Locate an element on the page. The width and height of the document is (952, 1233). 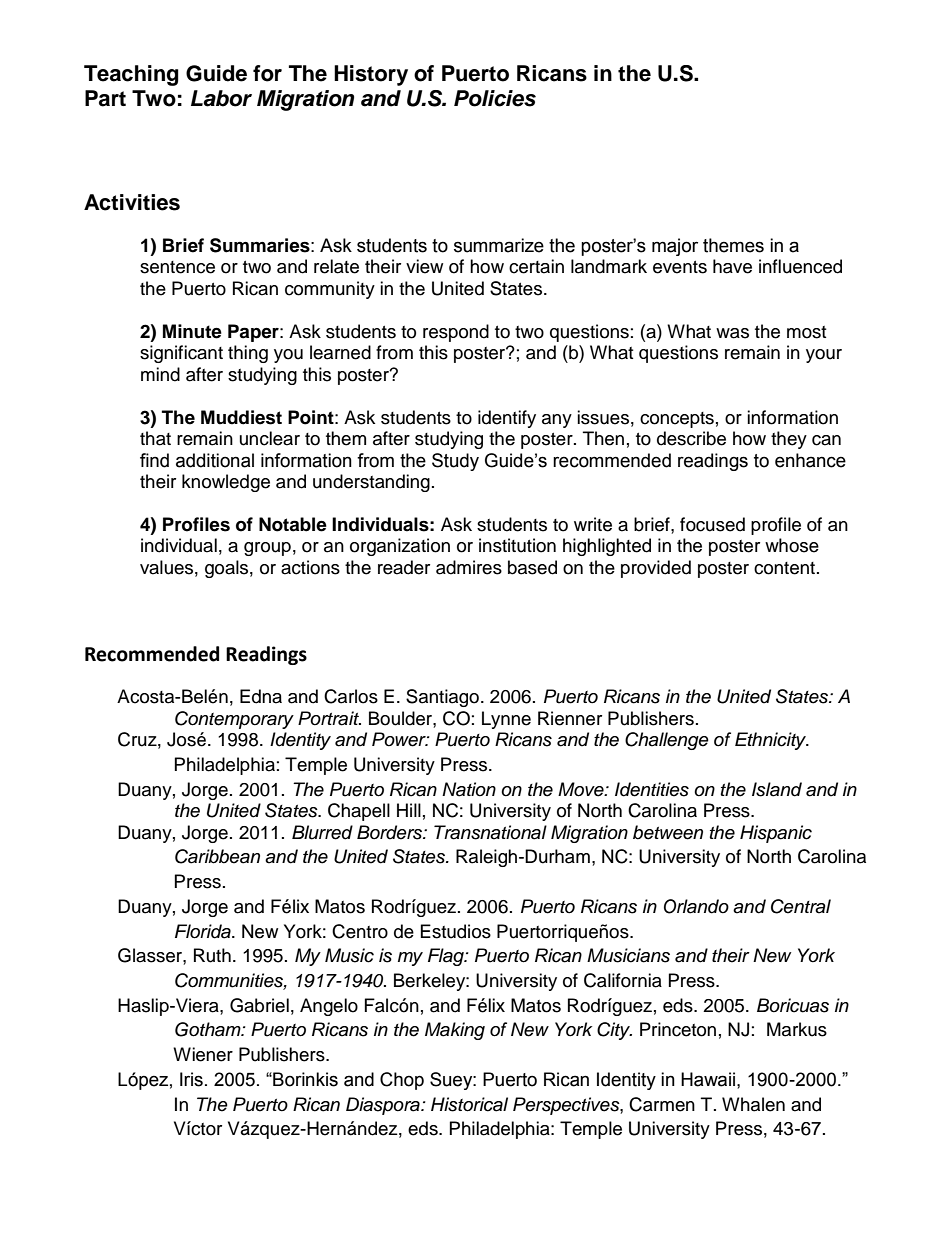
major is located at coordinates (675, 247).
